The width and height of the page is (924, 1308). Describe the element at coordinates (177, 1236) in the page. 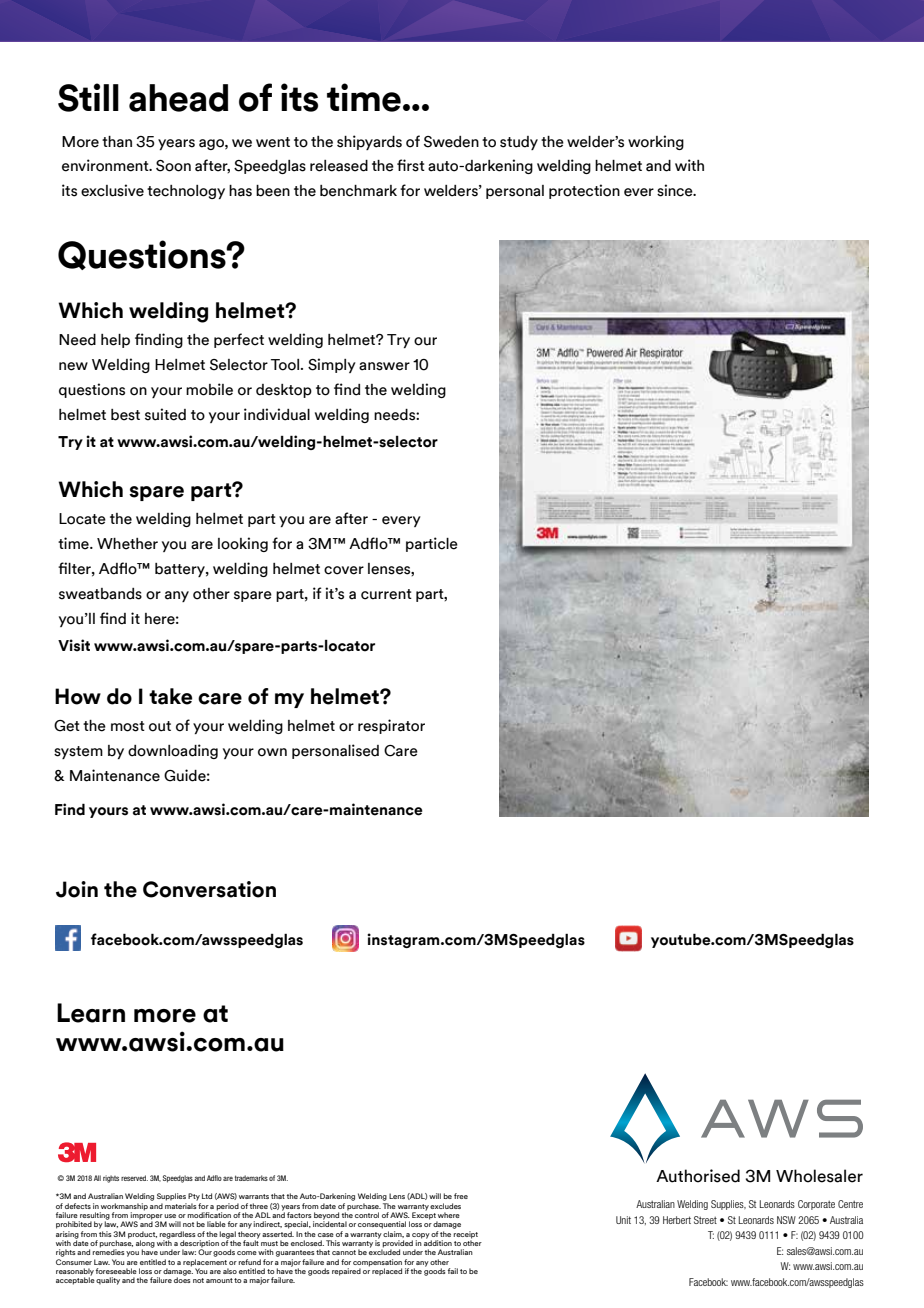

I see `regardless` at that location.
